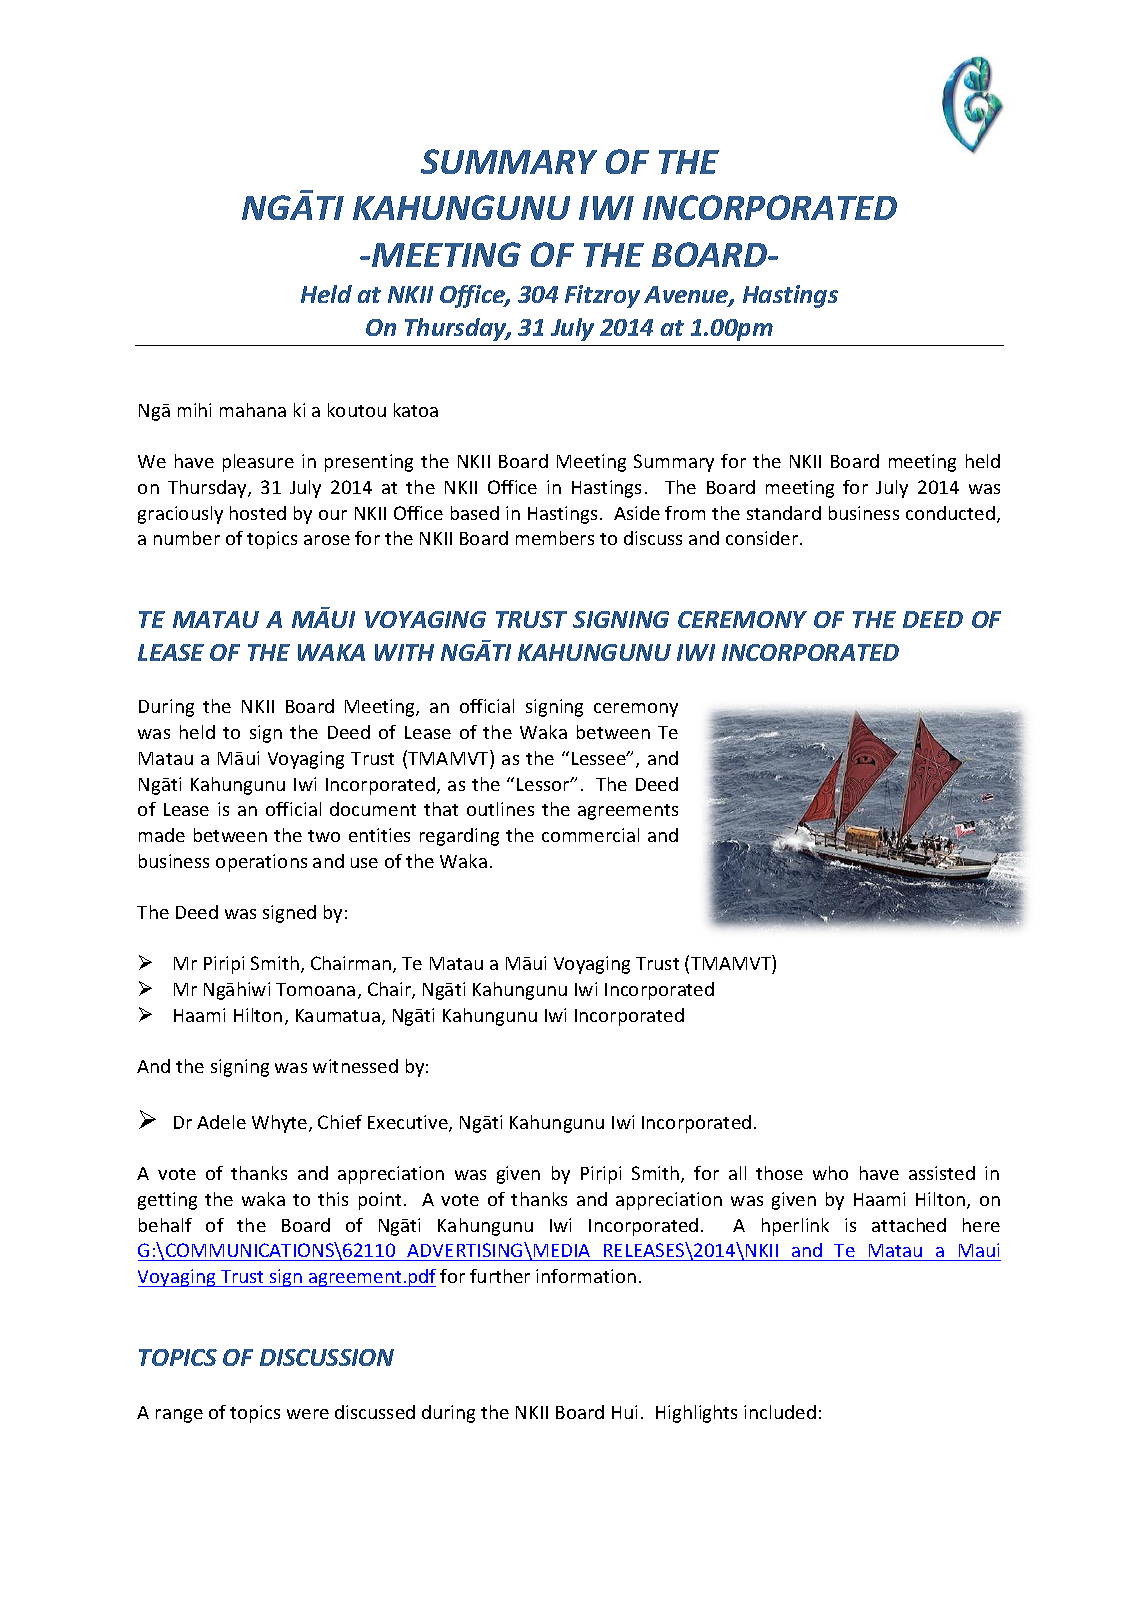 The height and width of the screenshot is (1611, 1139). Describe the element at coordinates (950, 513) in the screenshot. I see `conducted` at that location.
